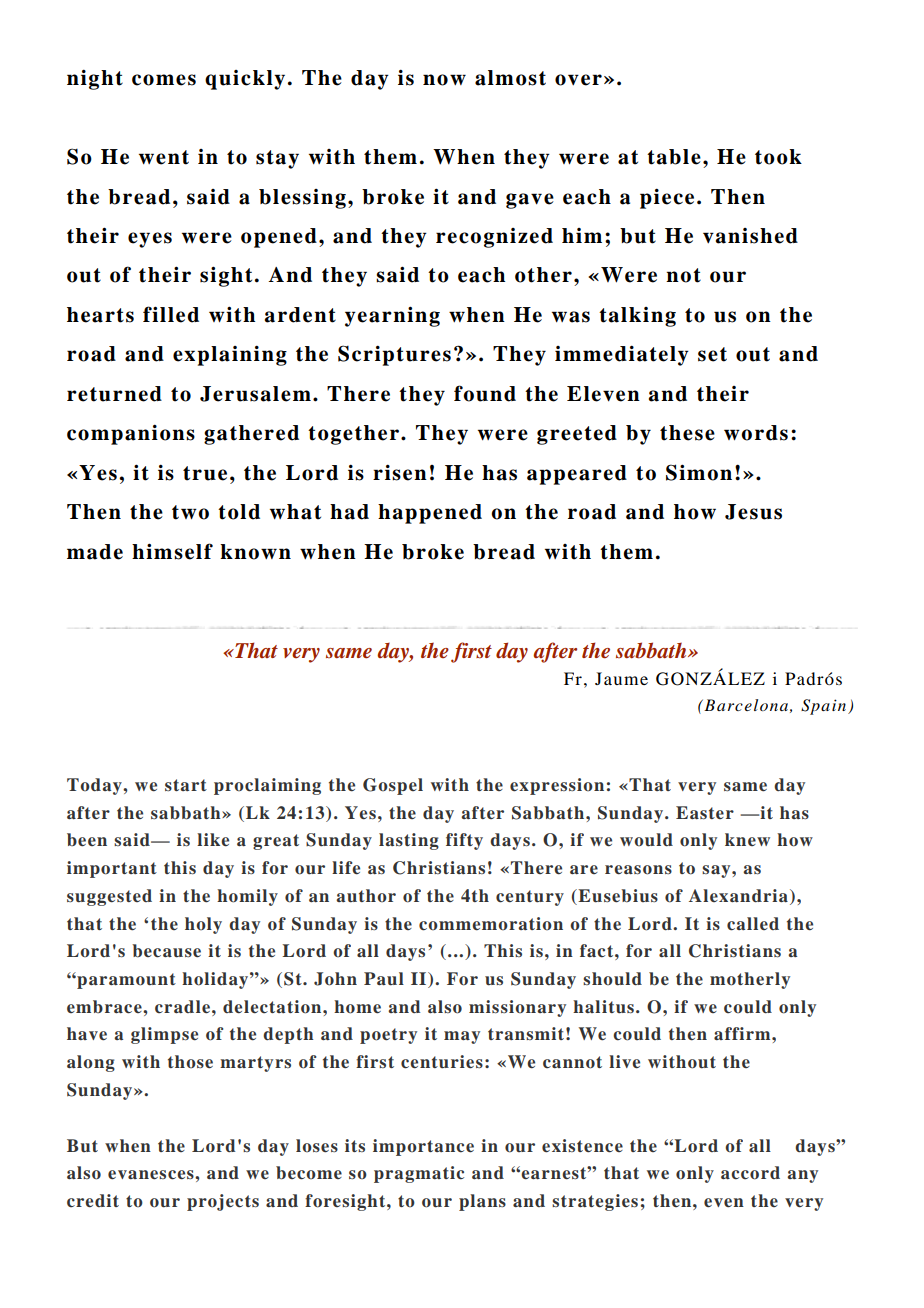 The height and width of the document is (1308, 924). What do you see at coordinates (510, 78) in the document?
I see `almost` at bounding box center [510, 78].
